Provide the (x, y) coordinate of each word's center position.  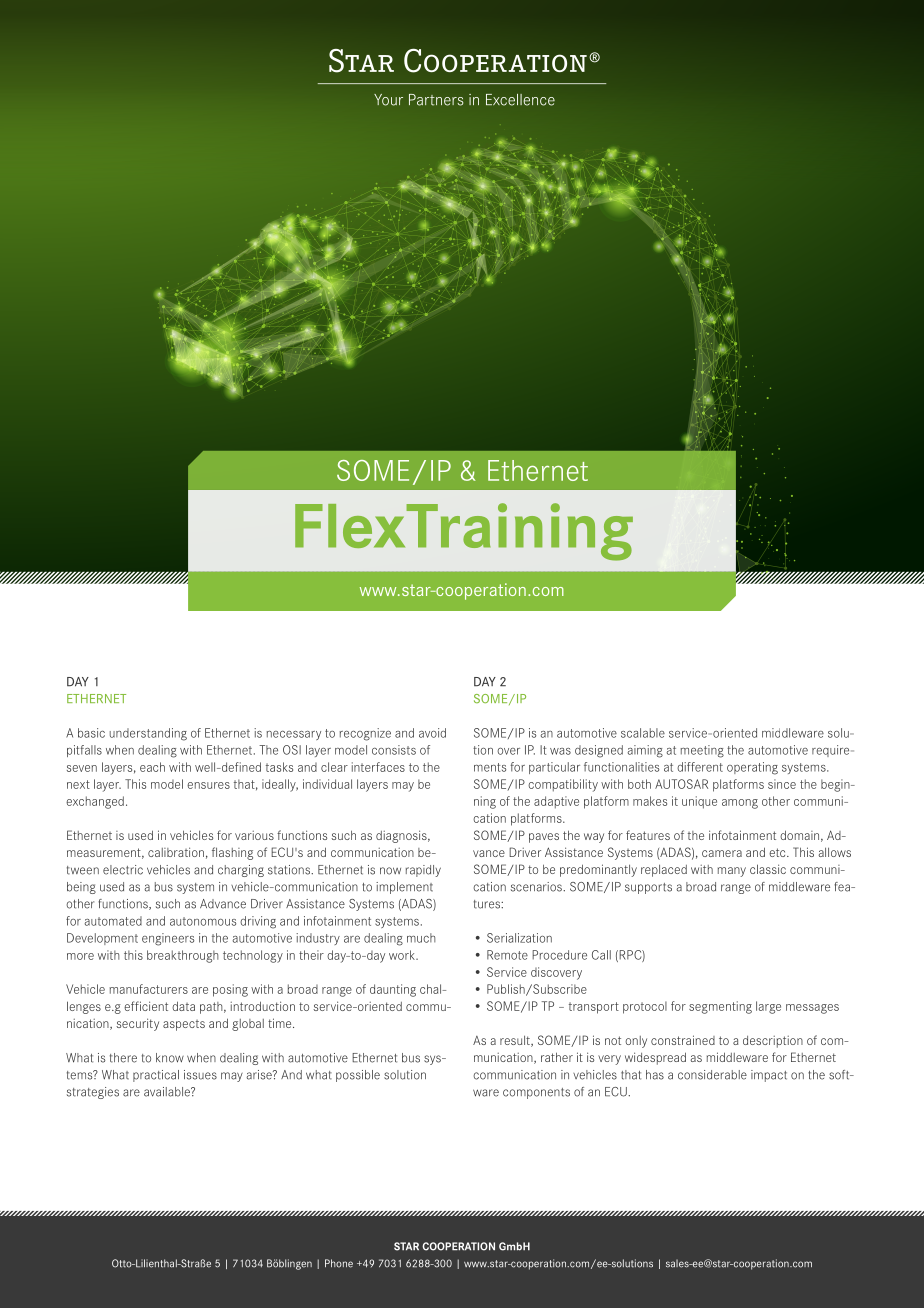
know (170, 1058)
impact (769, 1076)
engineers (168, 939)
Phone (339, 1263)
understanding (148, 734)
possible (358, 1076)
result (516, 1041)
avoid (432, 733)
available (168, 1092)
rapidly (423, 871)
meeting (702, 751)
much (421, 938)
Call (601, 955)
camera (722, 853)
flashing (232, 853)
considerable (712, 1075)
